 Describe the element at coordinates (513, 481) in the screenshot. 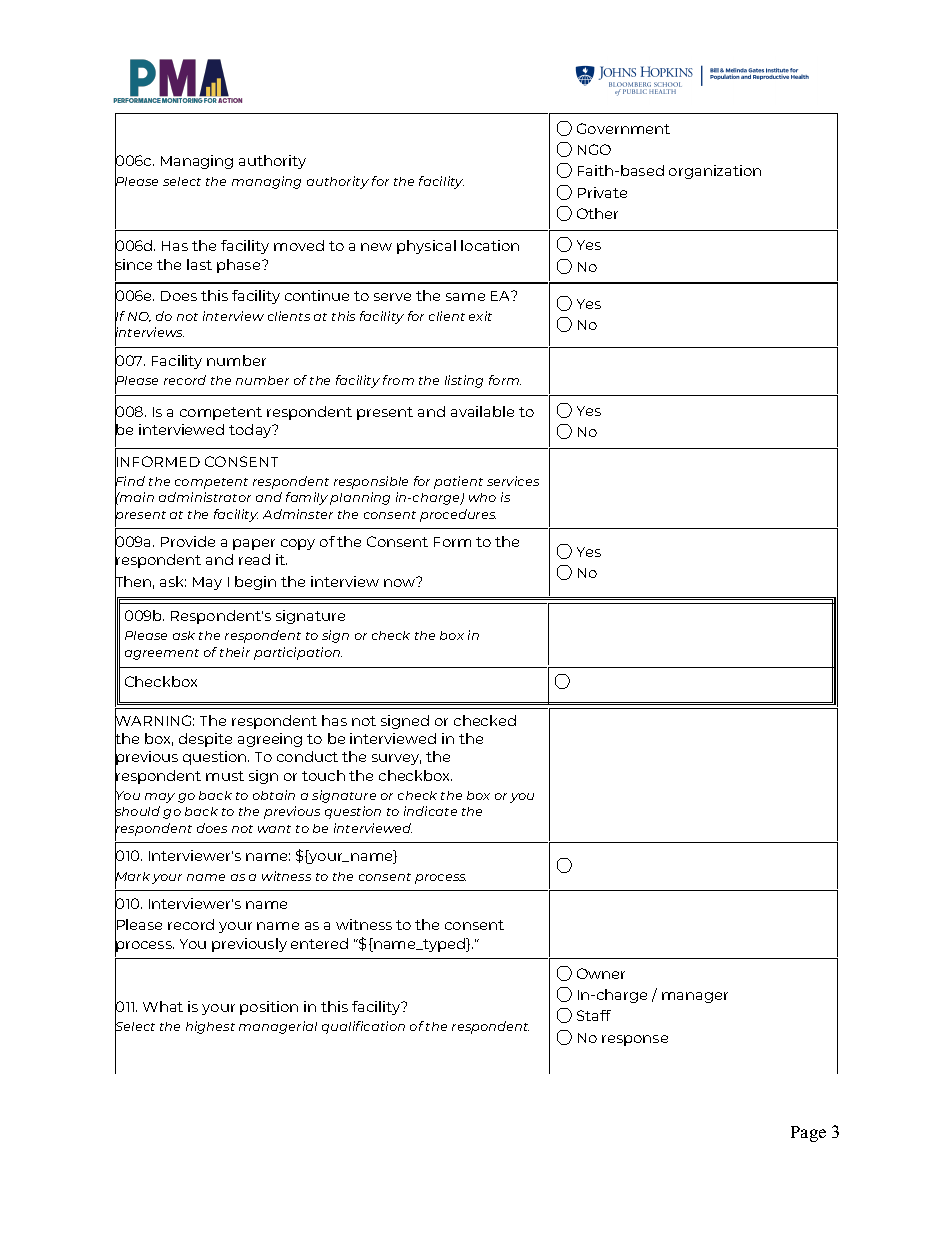

I see `services` at that location.
